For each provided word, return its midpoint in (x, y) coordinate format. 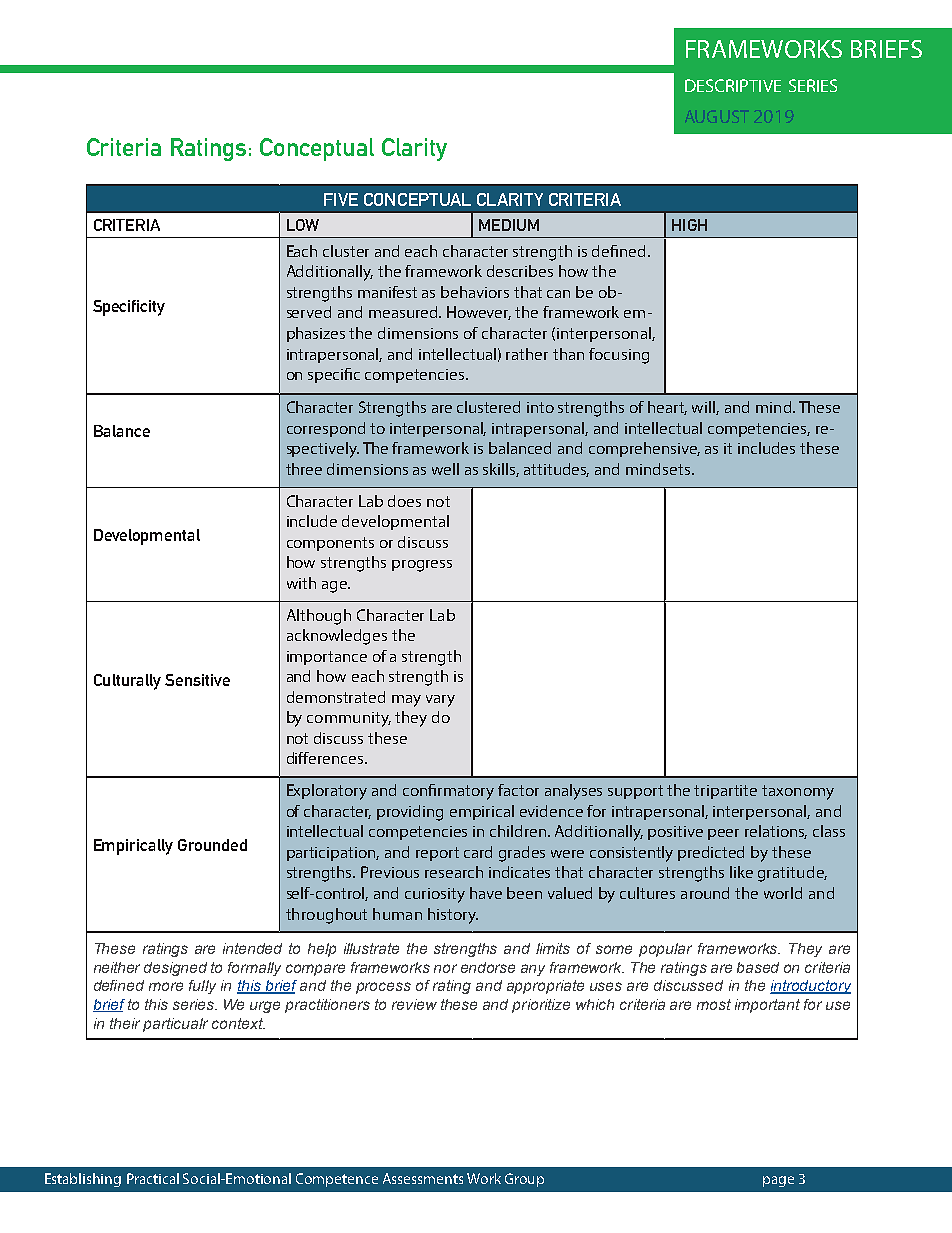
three (304, 469)
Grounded (212, 845)
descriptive (733, 85)
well (445, 469)
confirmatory (448, 792)
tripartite (725, 792)
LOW (303, 225)
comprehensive (644, 449)
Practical (153, 1178)
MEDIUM (509, 225)
